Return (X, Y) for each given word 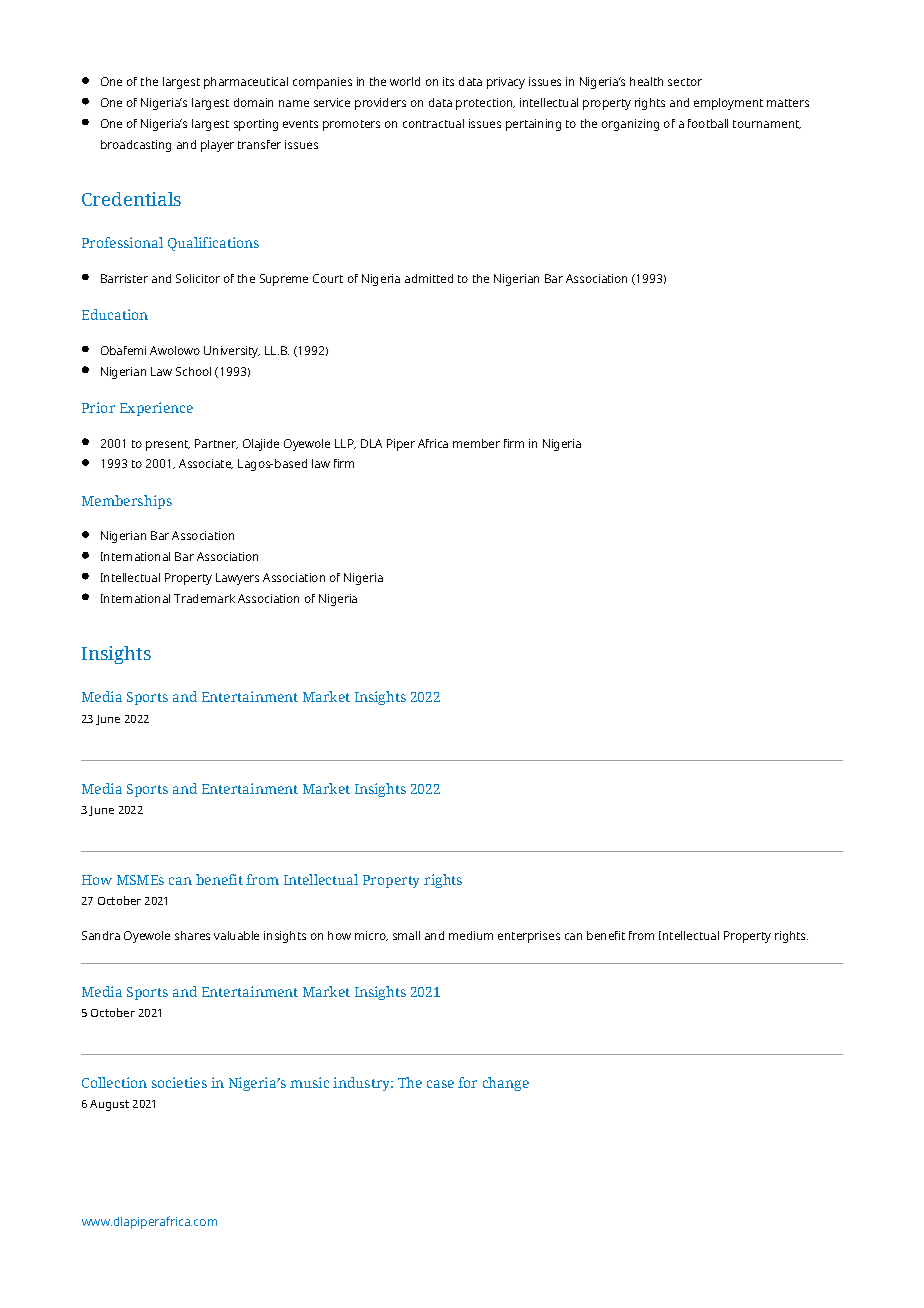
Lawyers (237, 579)
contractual (433, 123)
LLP (345, 444)
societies (179, 1082)
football (708, 123)
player (217, 146)
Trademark (204, 598)
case (440, 1084)
